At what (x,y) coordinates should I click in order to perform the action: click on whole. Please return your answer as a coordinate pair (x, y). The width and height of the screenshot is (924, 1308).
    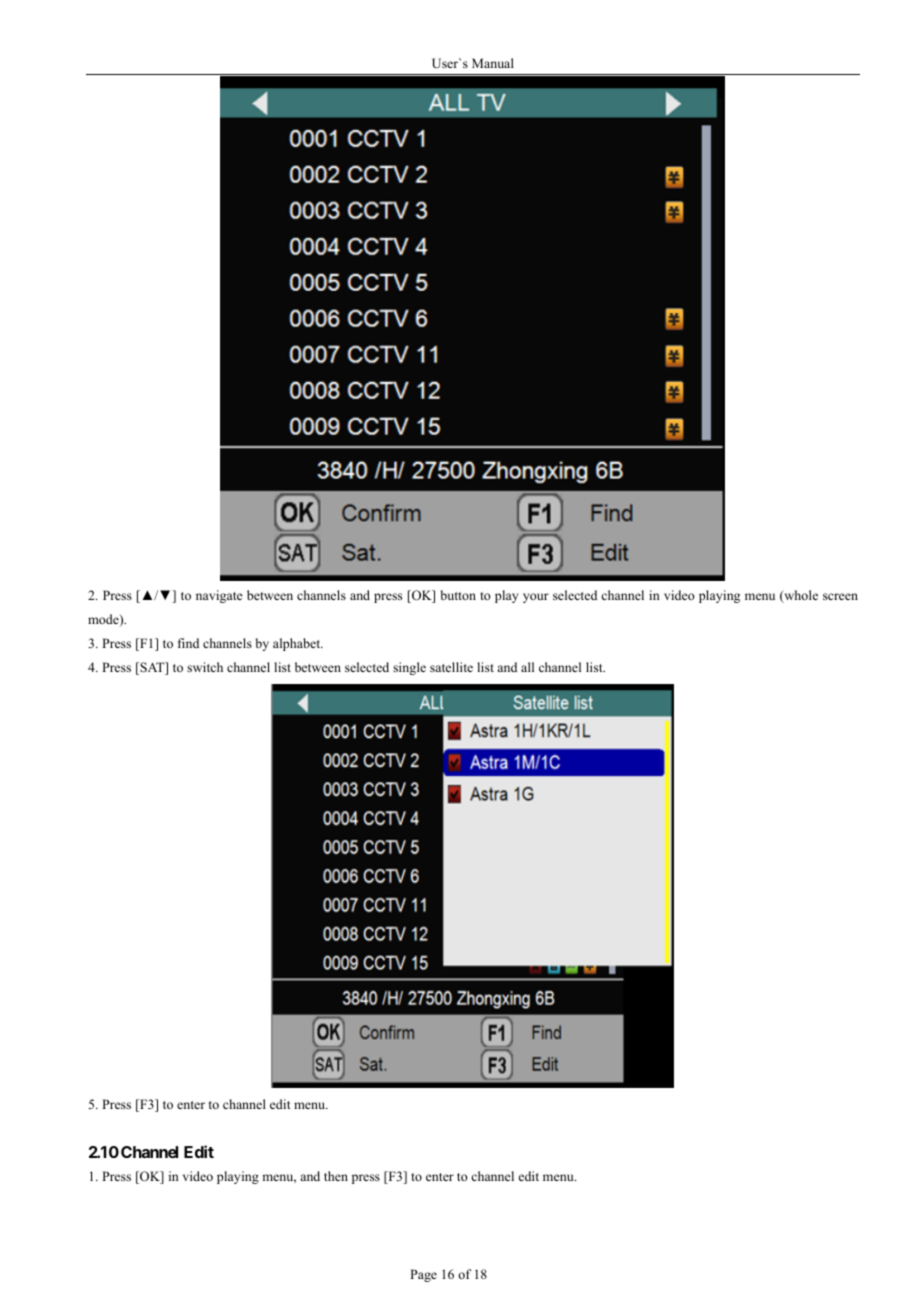
    Looking at the image, I should click on (800, 596).
